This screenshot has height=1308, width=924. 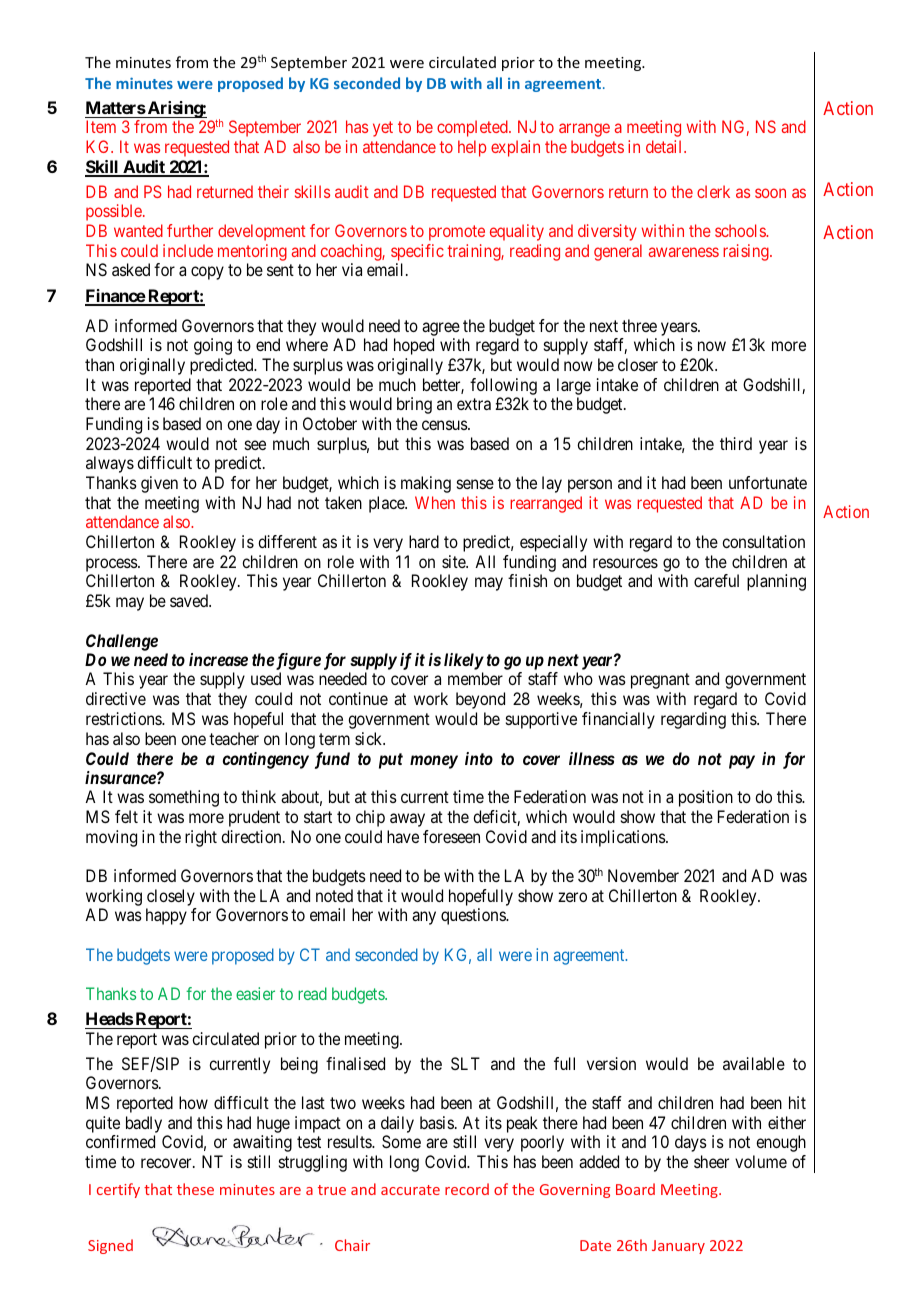 I want to click on increase, so click(x=218, y=659).
